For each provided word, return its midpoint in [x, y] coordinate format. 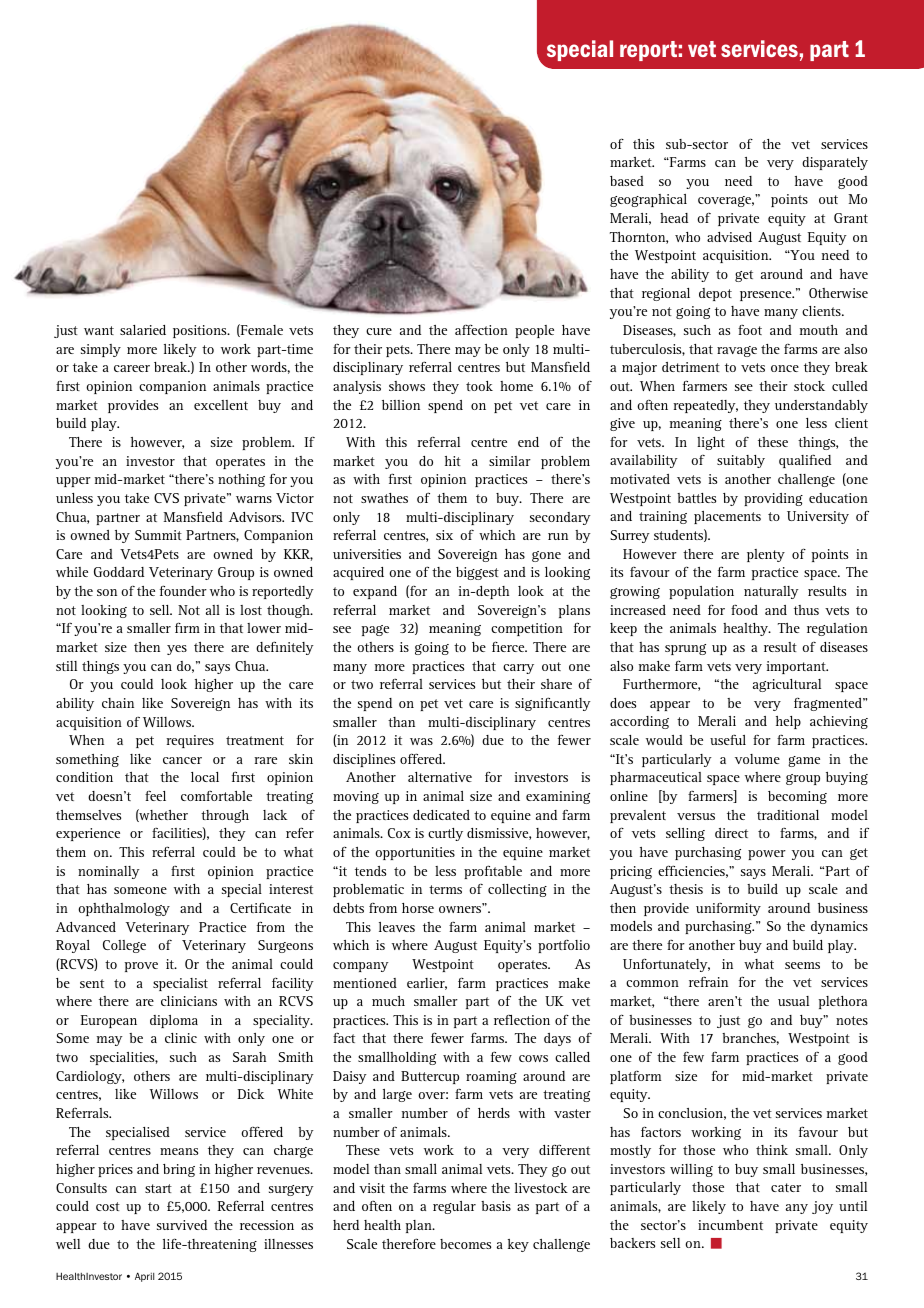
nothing [241, 480]
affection [481, 329]
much [388, 1001]
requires [190, 741]
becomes [465, 1244]
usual [793, 1001]
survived [182, 1225]
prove [141, 967]
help [788, 722]
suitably [741, 461]
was [421, 741]
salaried [143, 330]
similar [510, 461]
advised [729, 237]
